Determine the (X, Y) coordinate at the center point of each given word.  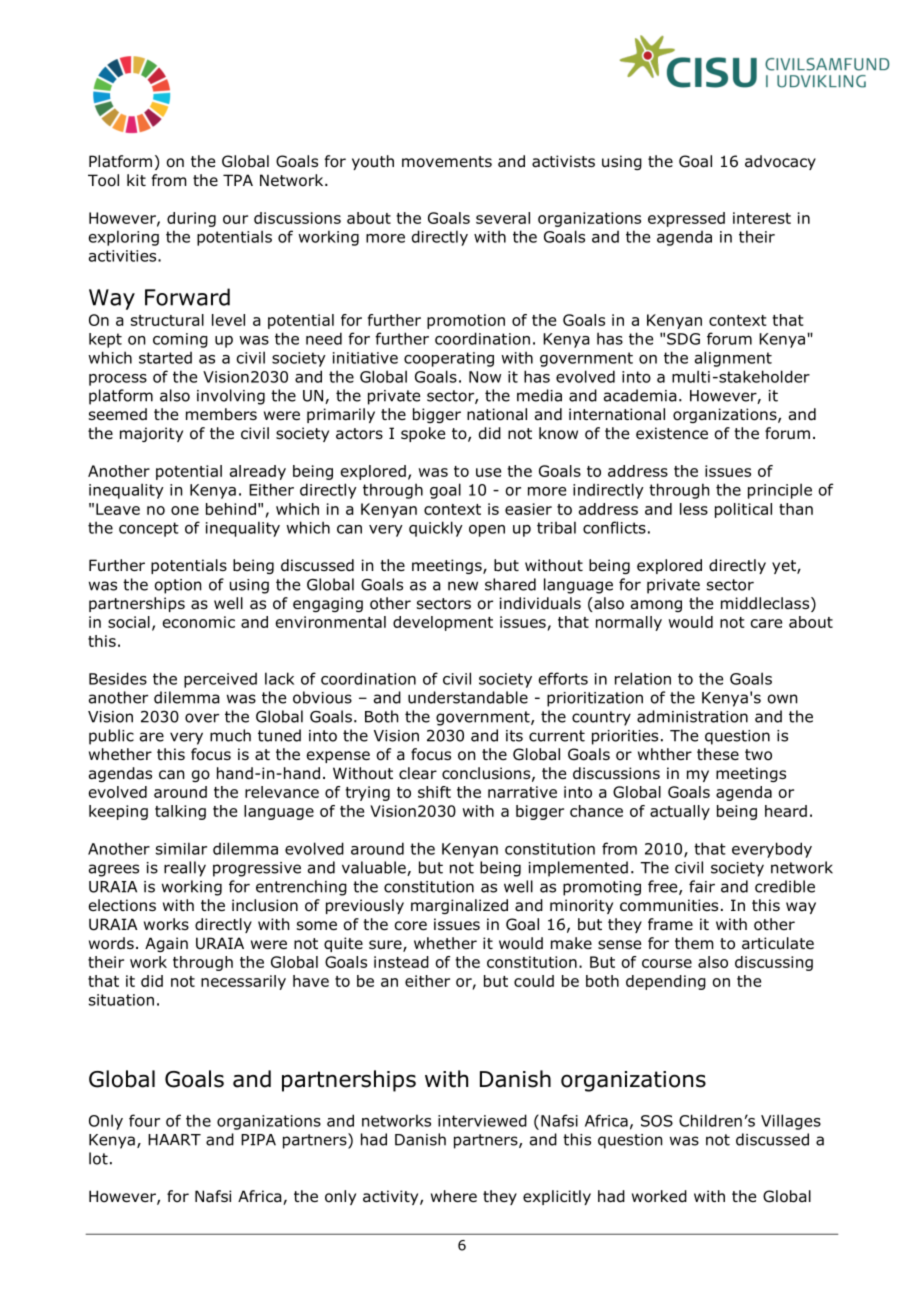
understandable (468, 697)
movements (447, 162)
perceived (220, 680)
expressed (686, 219)
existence (672, 433)
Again (166, 944)
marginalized (459, 906)
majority (151, 434)
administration (692, 716)
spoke (423, 434)
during (191, 219)
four (144, 1120)
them (694, 943)
